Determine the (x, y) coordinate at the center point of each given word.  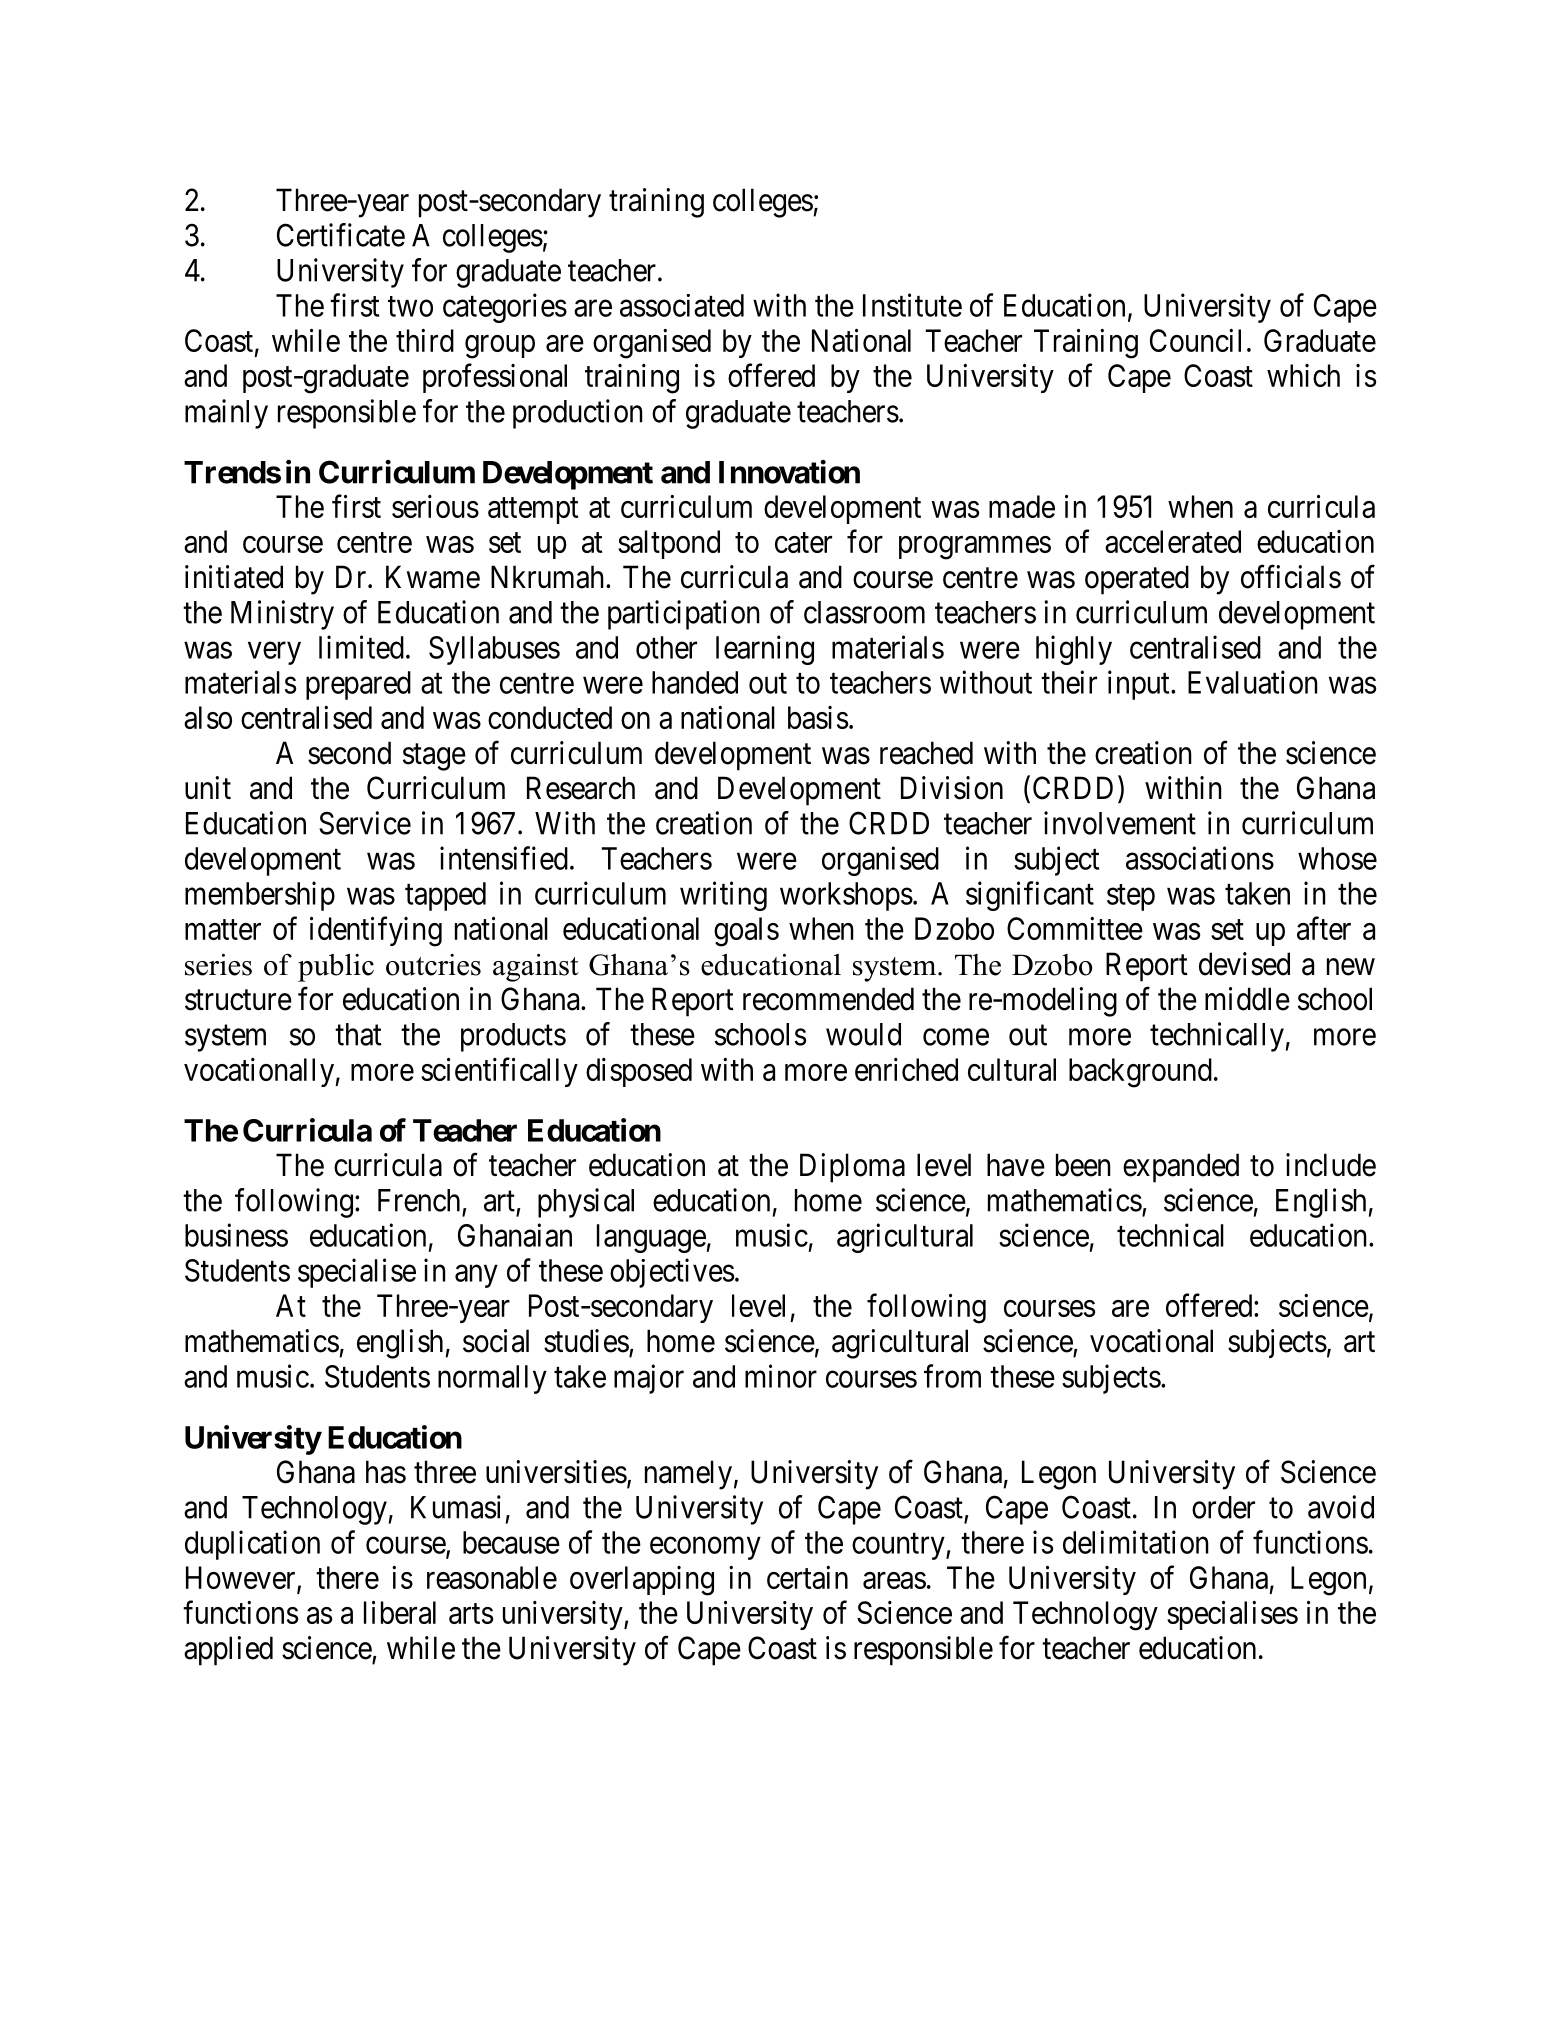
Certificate (341, 235)
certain (807, 1577)
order (1223, 1507)
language (652, 1238)
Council (1195, 340)
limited (361, 647)
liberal (400, 1612)
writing (723, 896)
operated (1137, 580)
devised (1244, 964)
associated (682, 305)
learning (765, 650)
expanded (1181, 1168)
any (476, 1276)
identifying (376, 931)
